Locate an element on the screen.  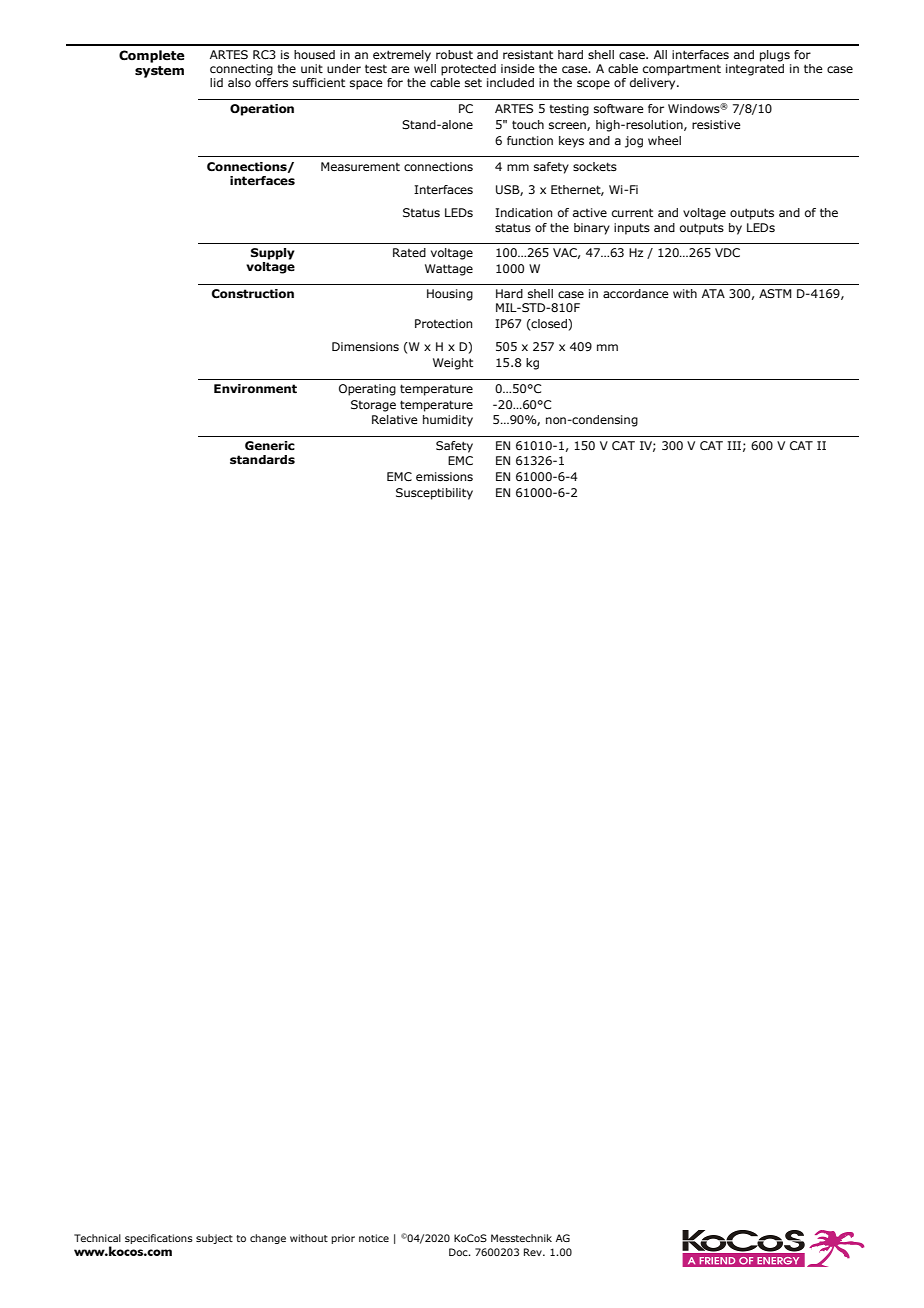
system is located at coordinates (159, 72).
